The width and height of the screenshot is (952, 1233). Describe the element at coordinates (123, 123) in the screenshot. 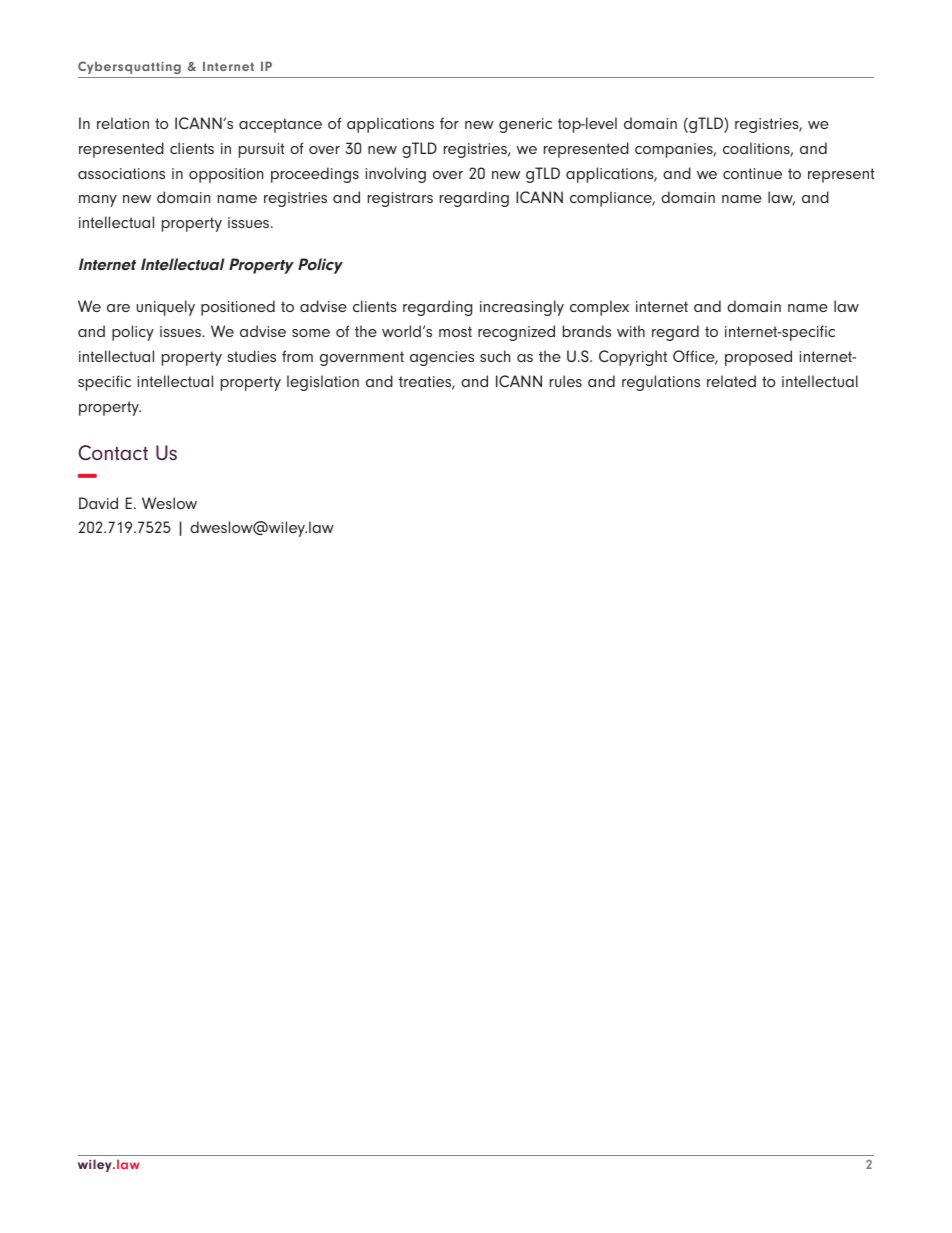

I see `relation` at that location.
